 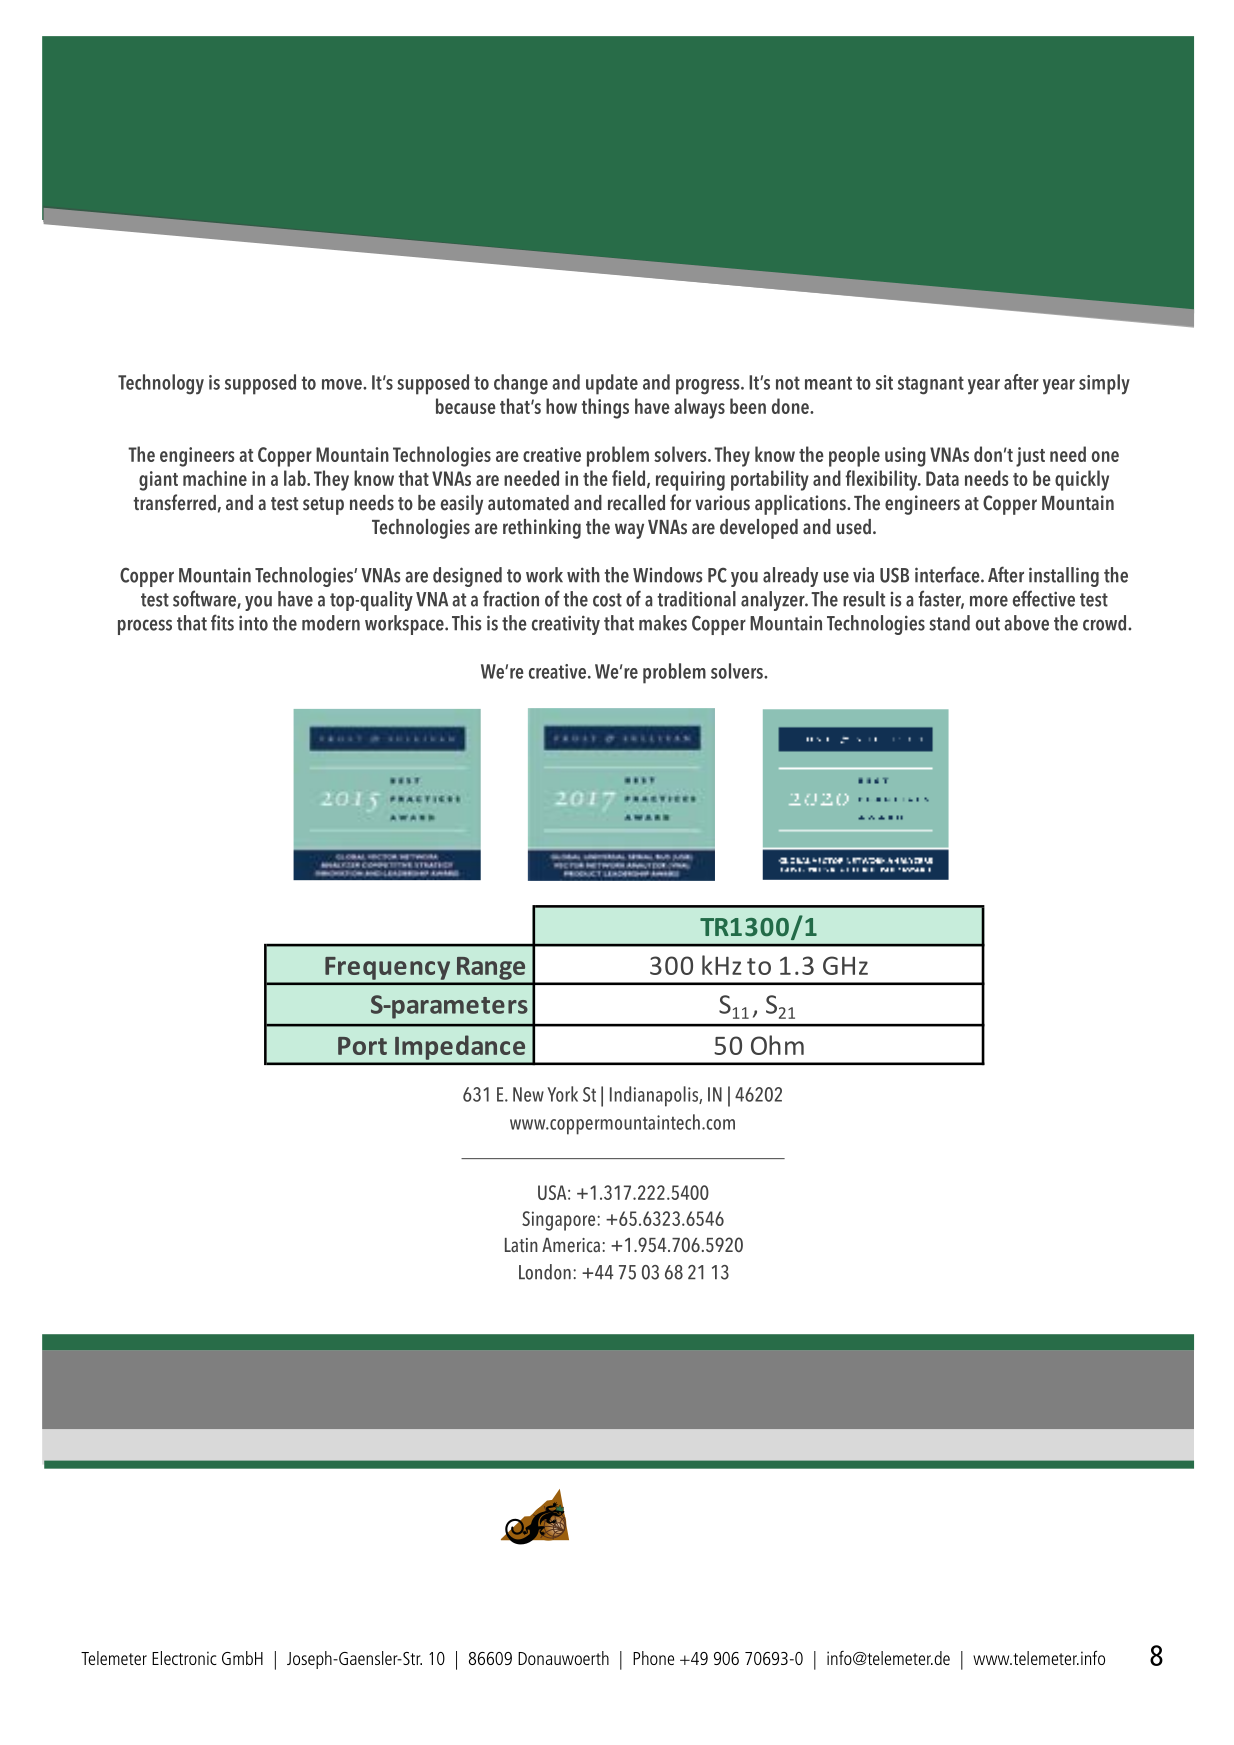 What do you see at coordinates (296, 478) in the page?
I see `lab` at bounding box center [296, 478].
